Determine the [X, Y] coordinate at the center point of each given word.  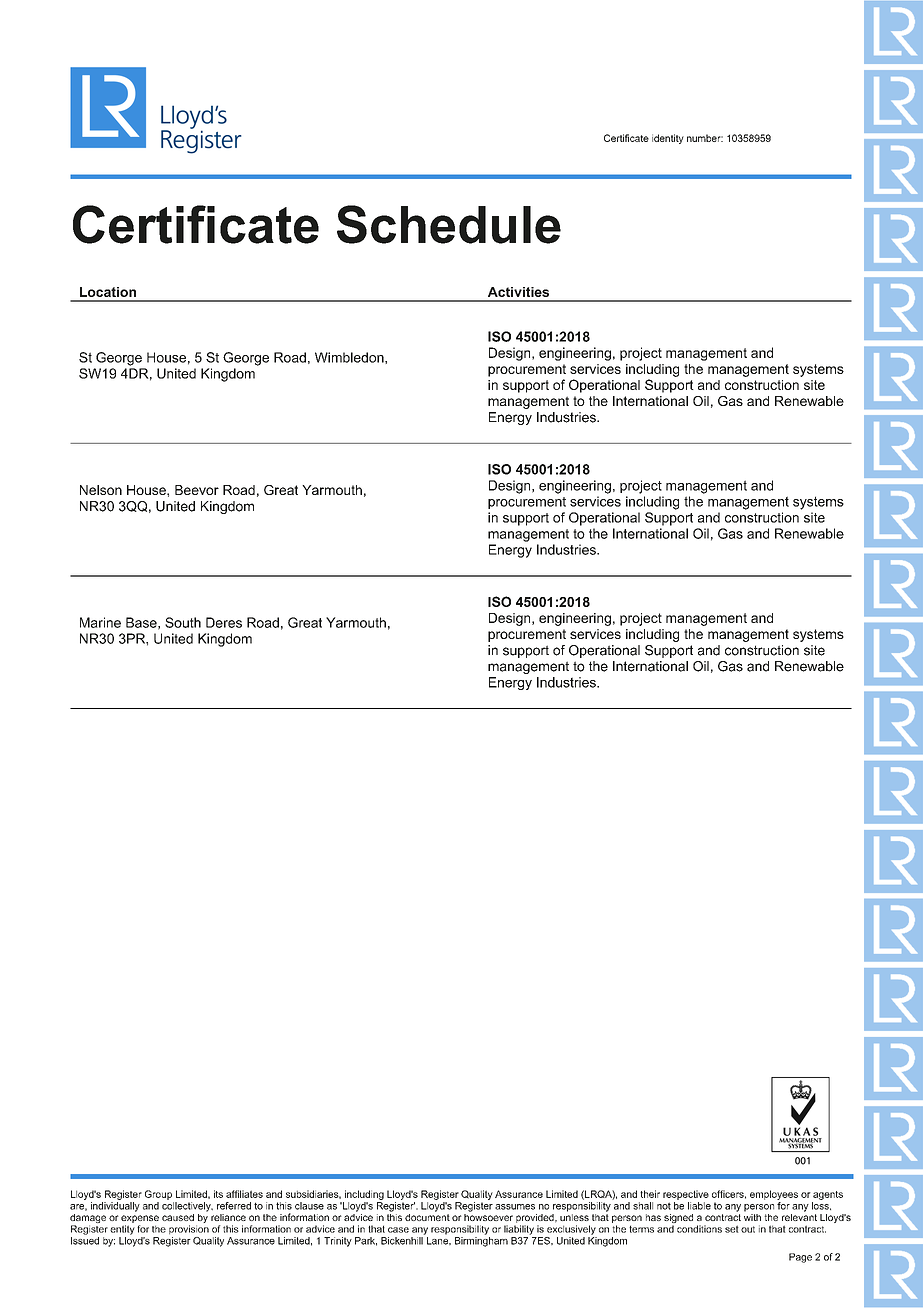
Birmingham [481, 1240]
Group [158, 1195]
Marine [100, 622]
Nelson [101, 490]
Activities [518, 292]
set [732, 1229]
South [183, 622]
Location [108, 292]
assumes [515, 1207]
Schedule [449, 224]
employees [774, 1195]
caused [178, 1217]
